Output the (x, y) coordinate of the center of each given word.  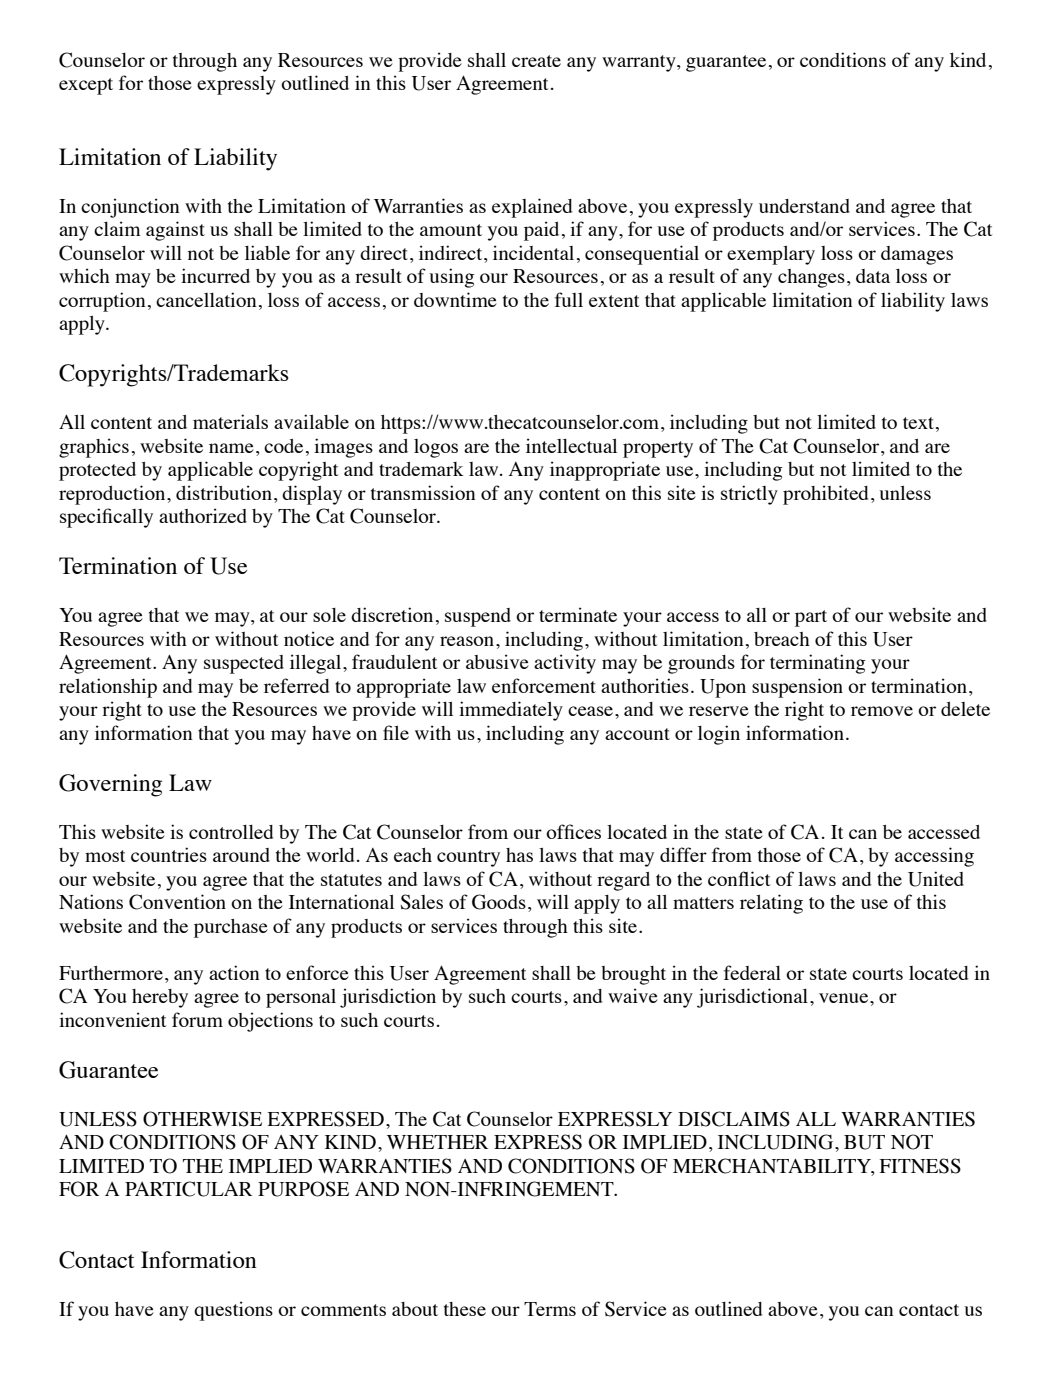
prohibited (825, 495)
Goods (499, 902)
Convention (177, 902)
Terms (550, 1309)
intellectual (571, 445)
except (86, 86)
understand (804, 206)
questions (233, 1311)
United (936, 879)
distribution (224, 492)
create (536, 61)
